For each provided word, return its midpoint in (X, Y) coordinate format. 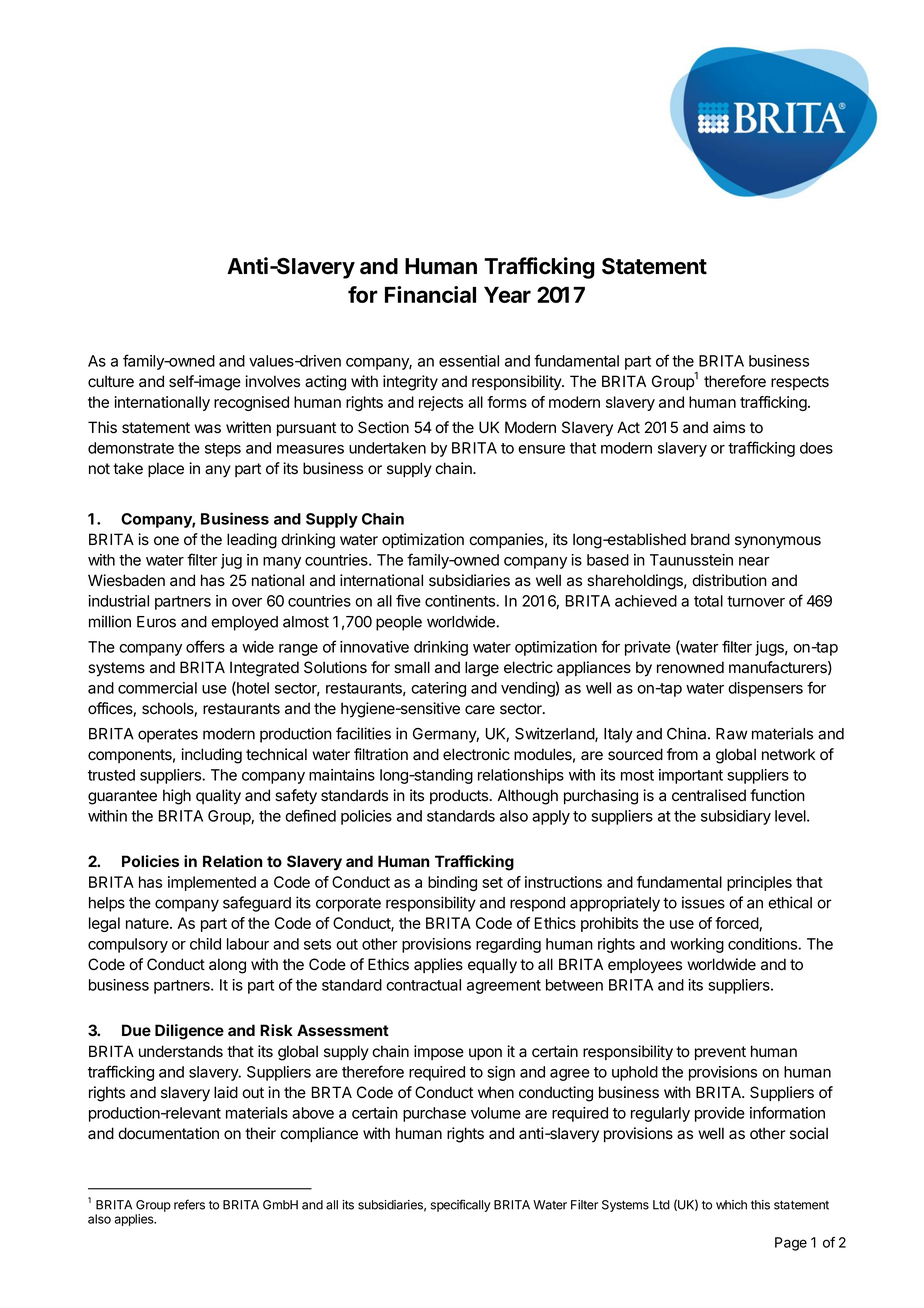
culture (111, 381)
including (211, 756)
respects (800, 383)
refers (189, 1204)
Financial (430, 294)
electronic (476, 754)
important (691, 776)
